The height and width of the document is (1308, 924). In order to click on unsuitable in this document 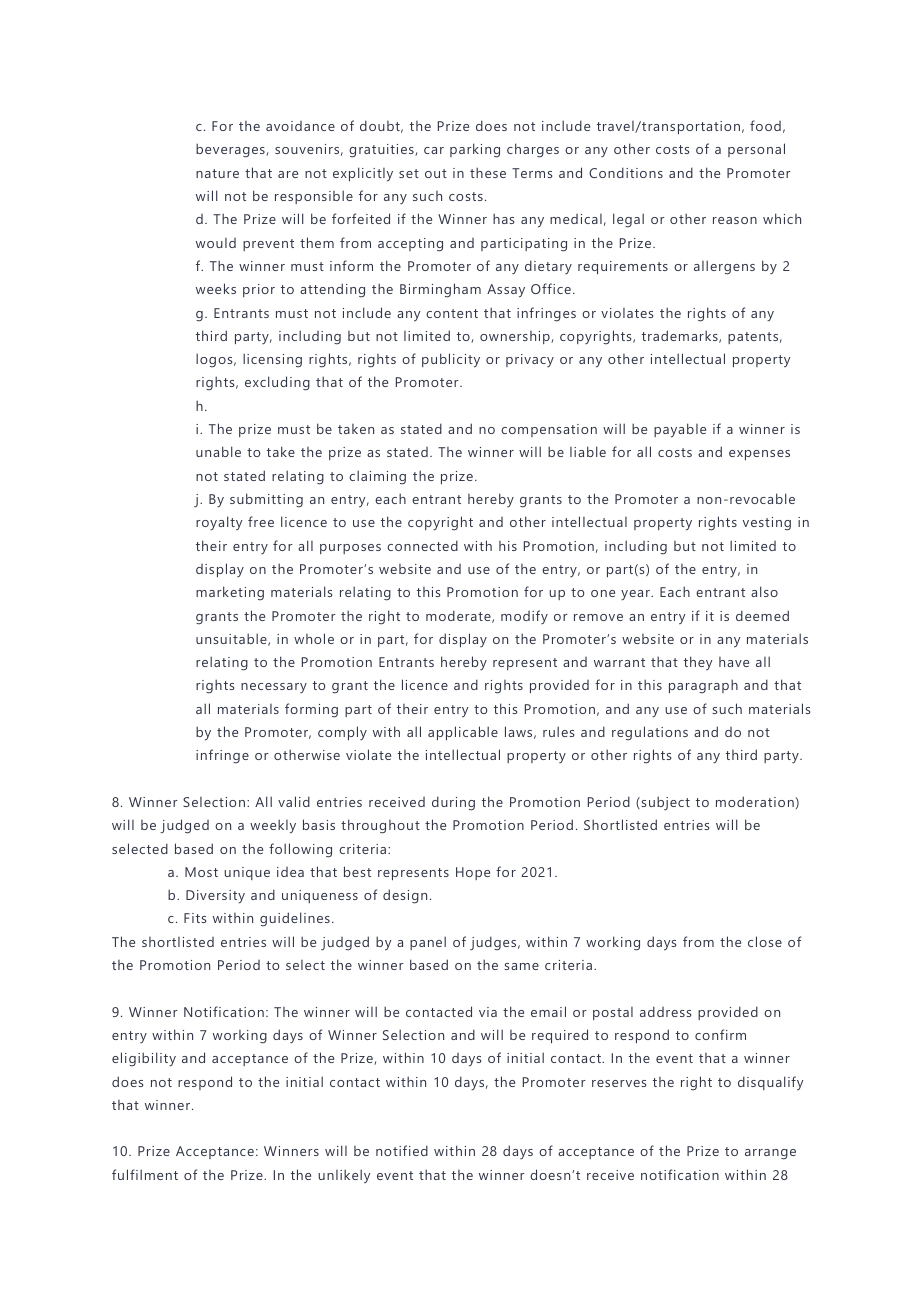, I will do `click(232, 639)`.
